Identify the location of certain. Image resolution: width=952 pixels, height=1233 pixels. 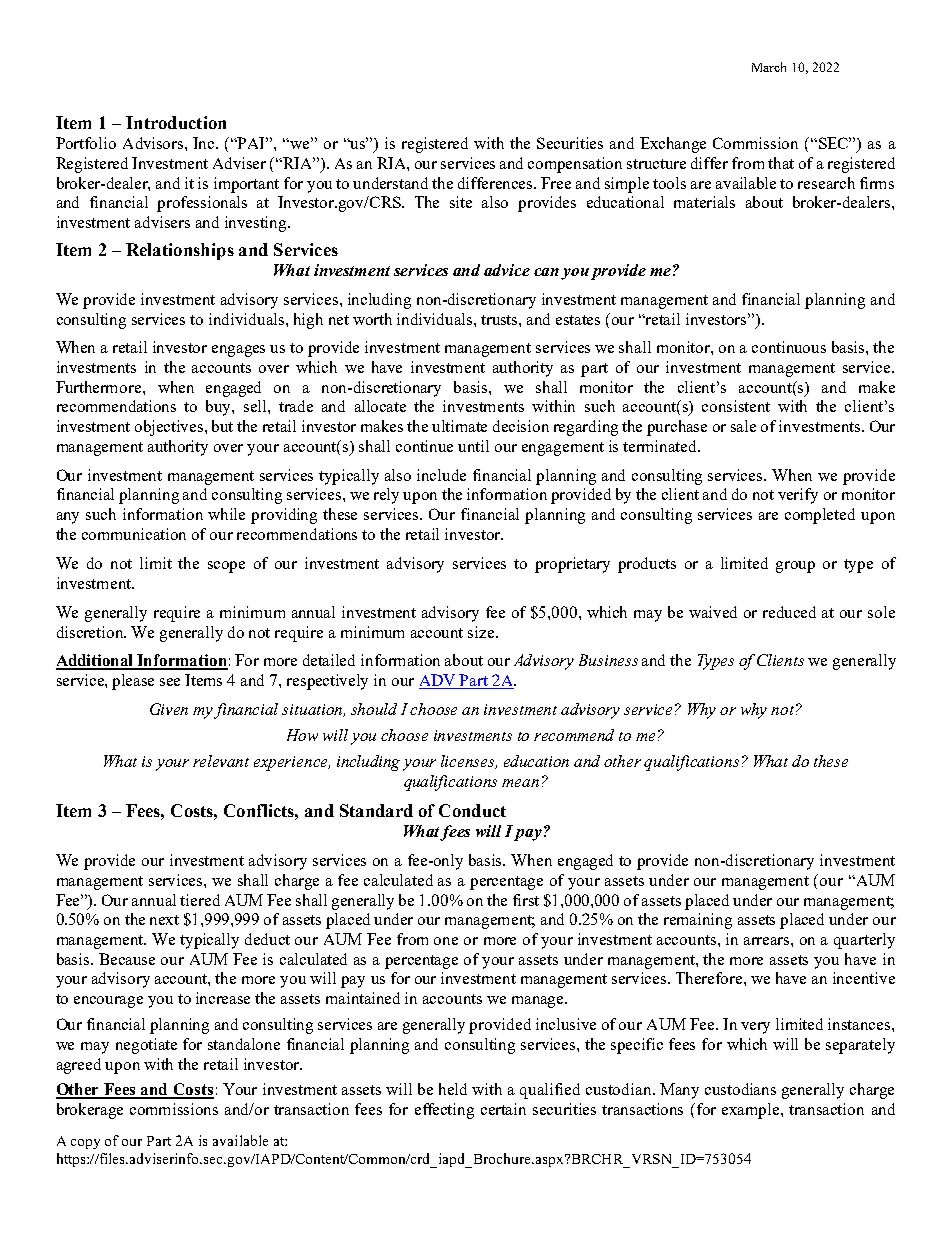
(503, 1109).
